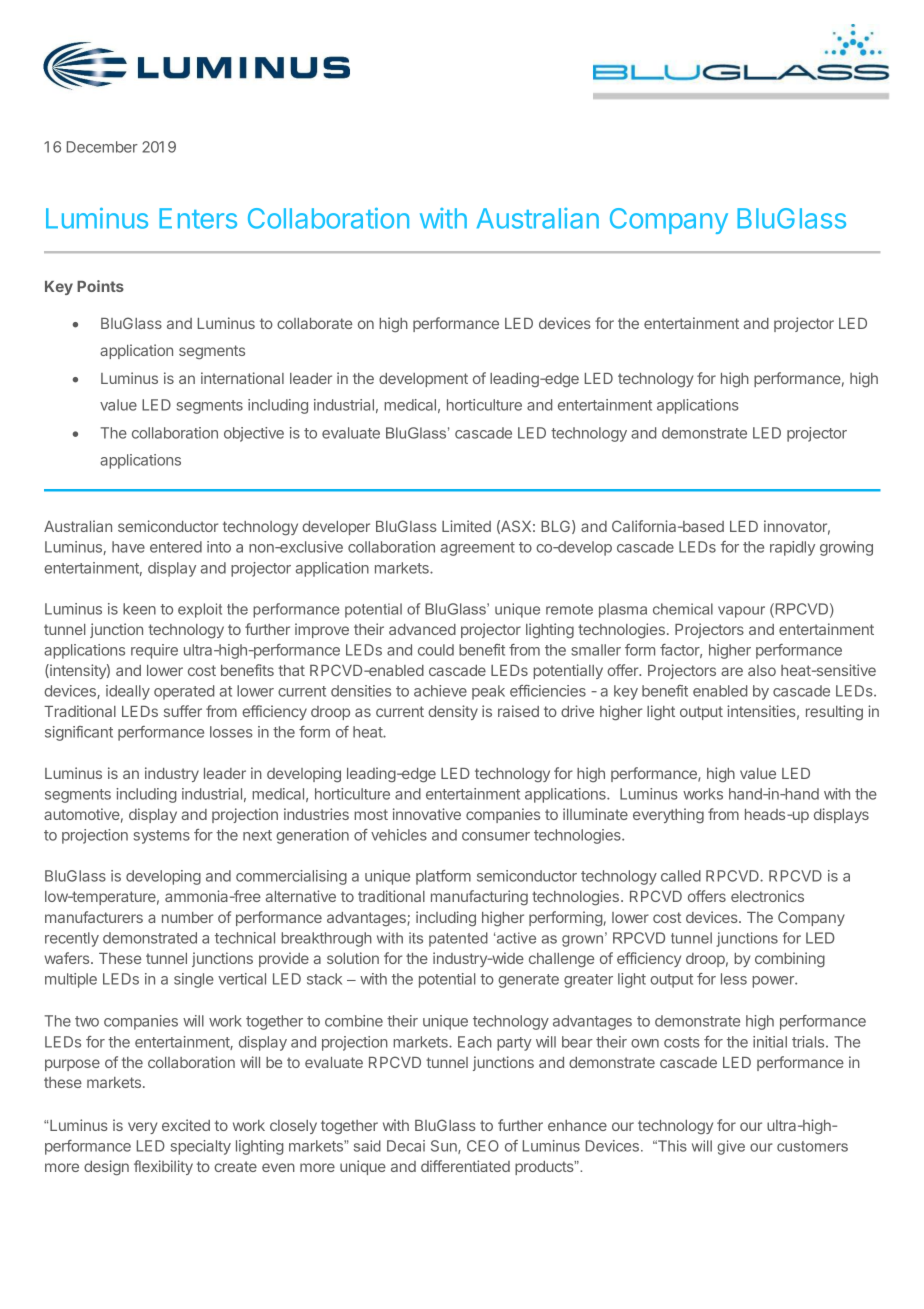  What do you see at coordinates (154, 651) in the image?
I see `require` at bounding box center [154, 651].
